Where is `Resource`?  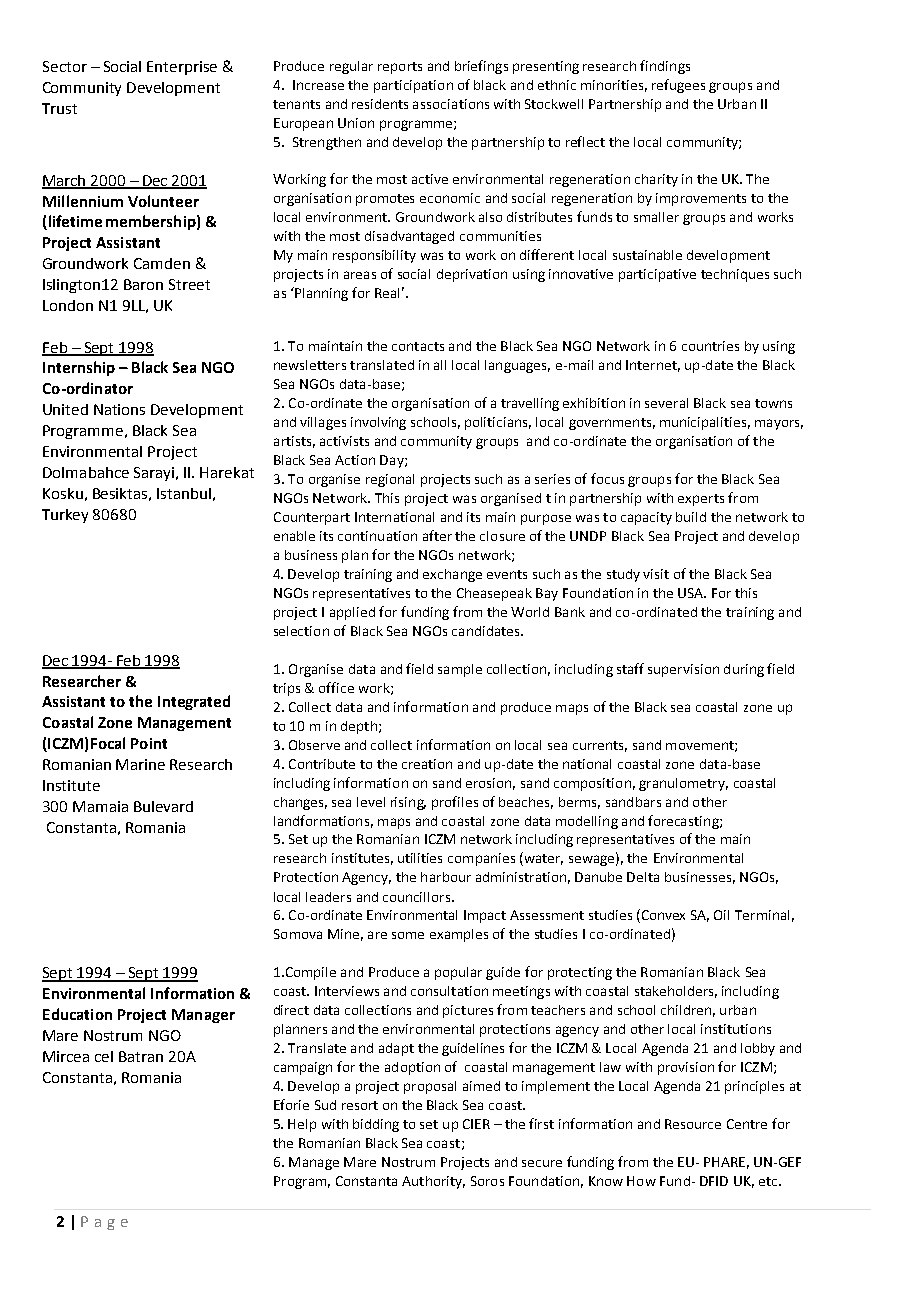
Resource is located at coordinates (693, 1124).
